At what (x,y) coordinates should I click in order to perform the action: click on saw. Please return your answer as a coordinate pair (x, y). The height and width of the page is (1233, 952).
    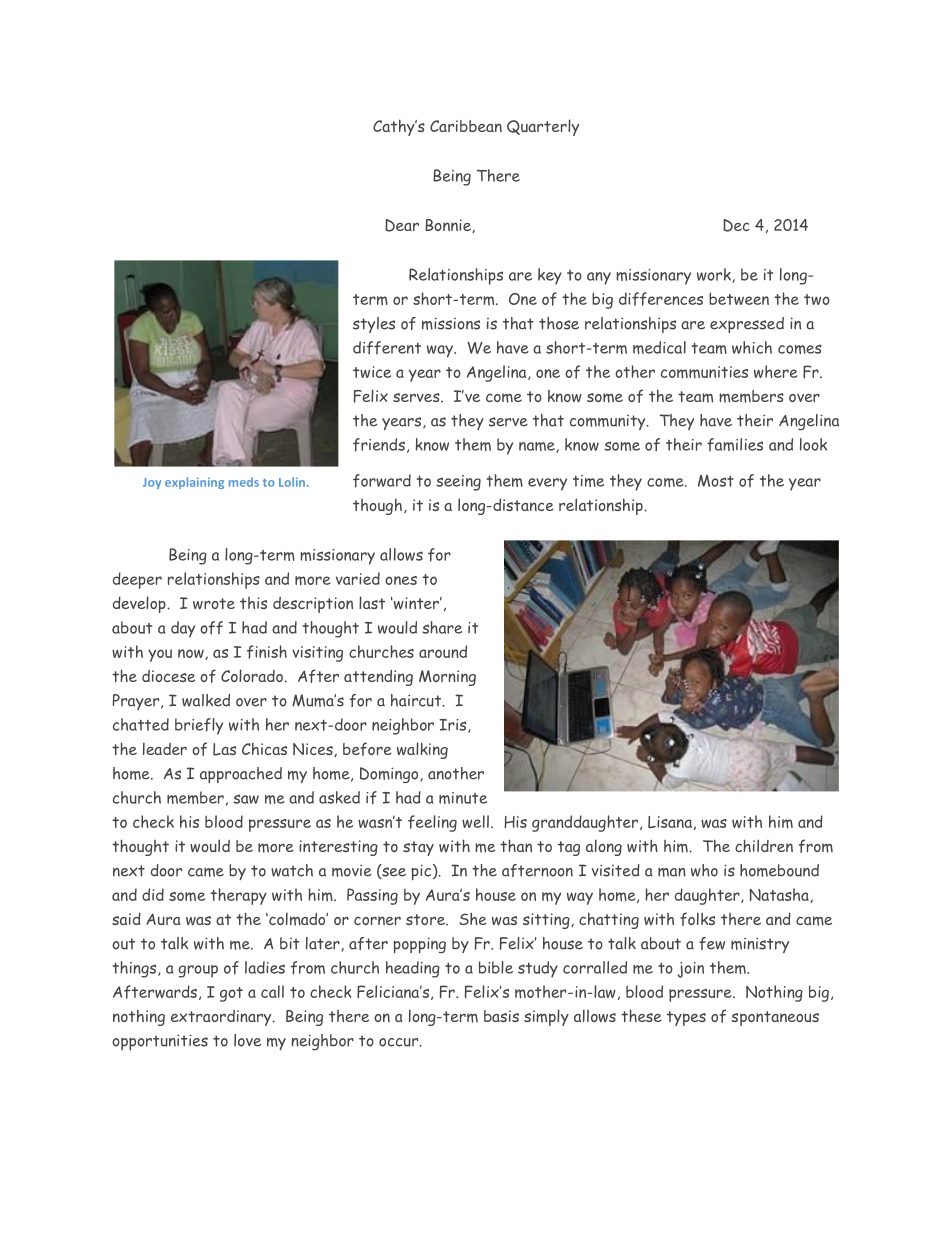
    Looking at the image, I should click on (246, 799).
